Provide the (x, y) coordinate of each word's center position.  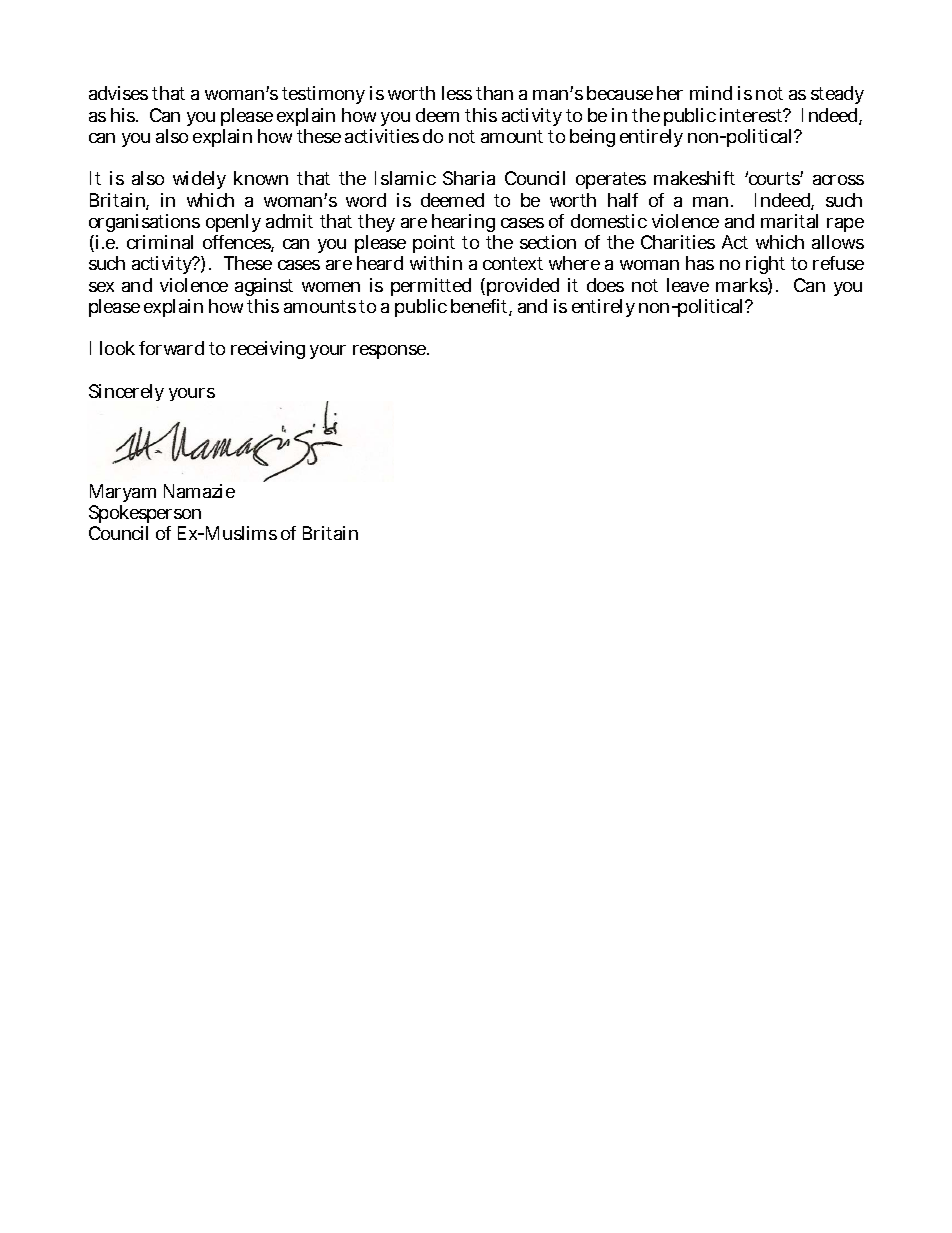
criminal (160, 242)
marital (789, 221)
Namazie (199, 491)
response (391, 352)
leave (688, 285)
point (434, 244)
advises (118, 93)
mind (711, 93)
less (457, 93)
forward (171, 348)
